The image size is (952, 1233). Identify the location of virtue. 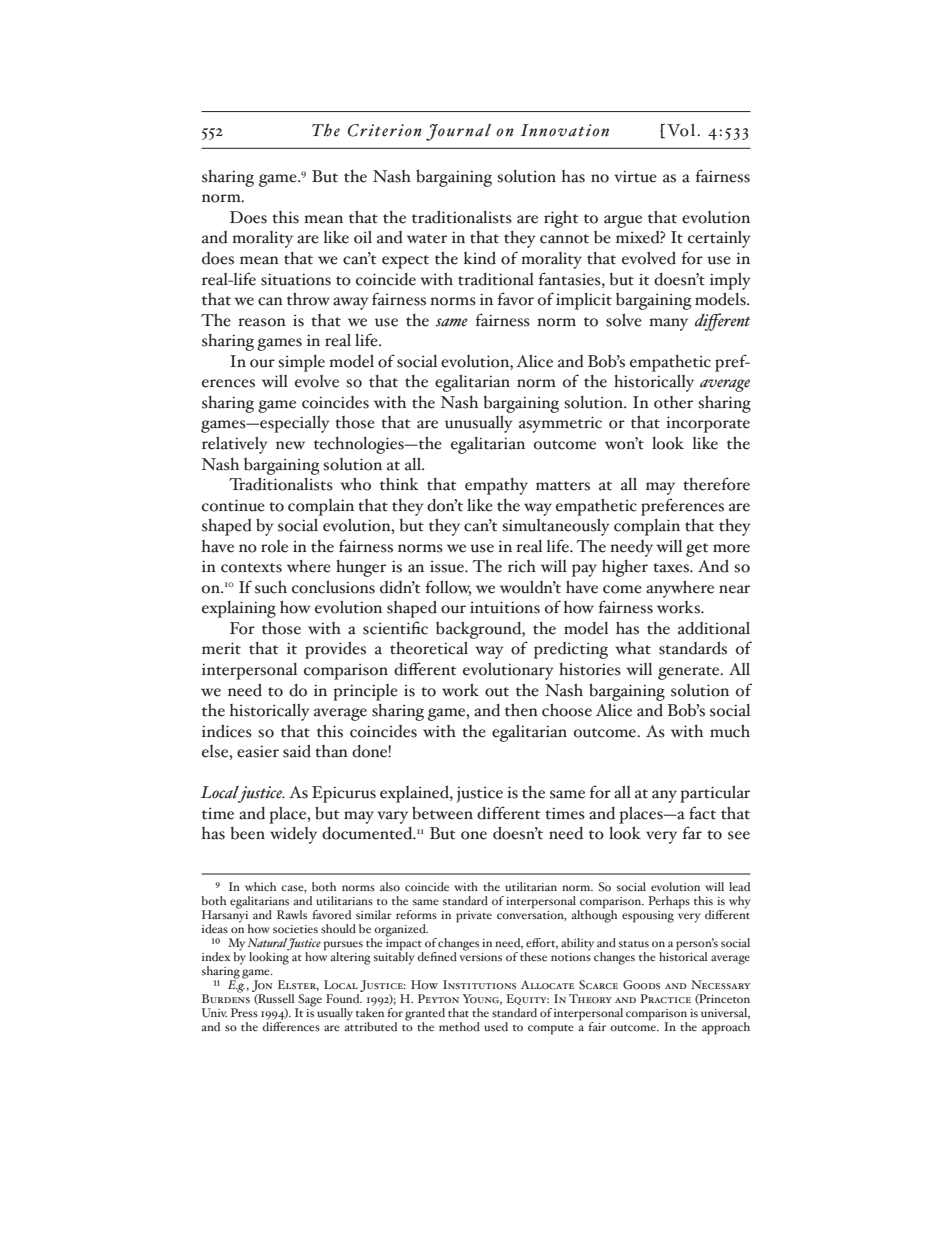
(635, 176).
